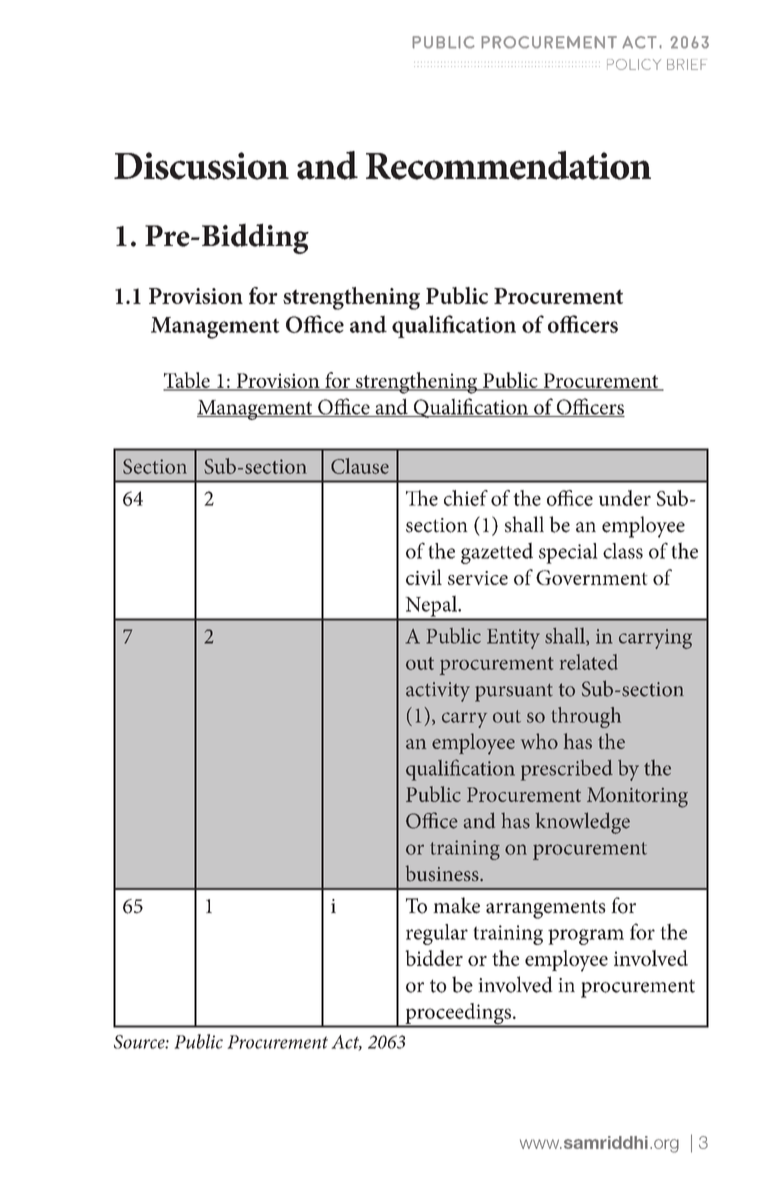  Describe the element at coordinates (508, 165) in the document. I see `Recommendation` at that location.
